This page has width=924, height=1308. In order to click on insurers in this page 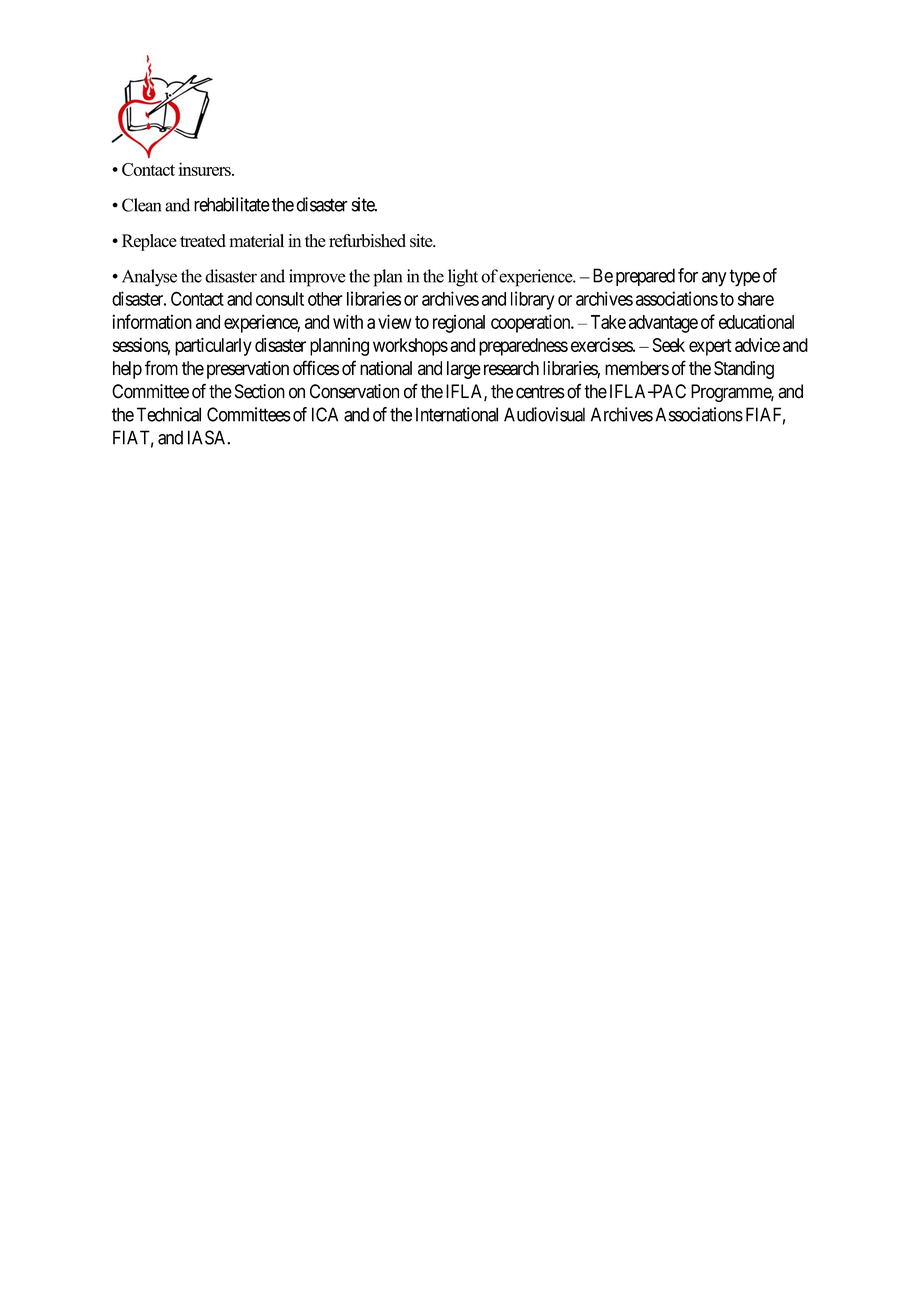, I will do `click(205, 169)`.
